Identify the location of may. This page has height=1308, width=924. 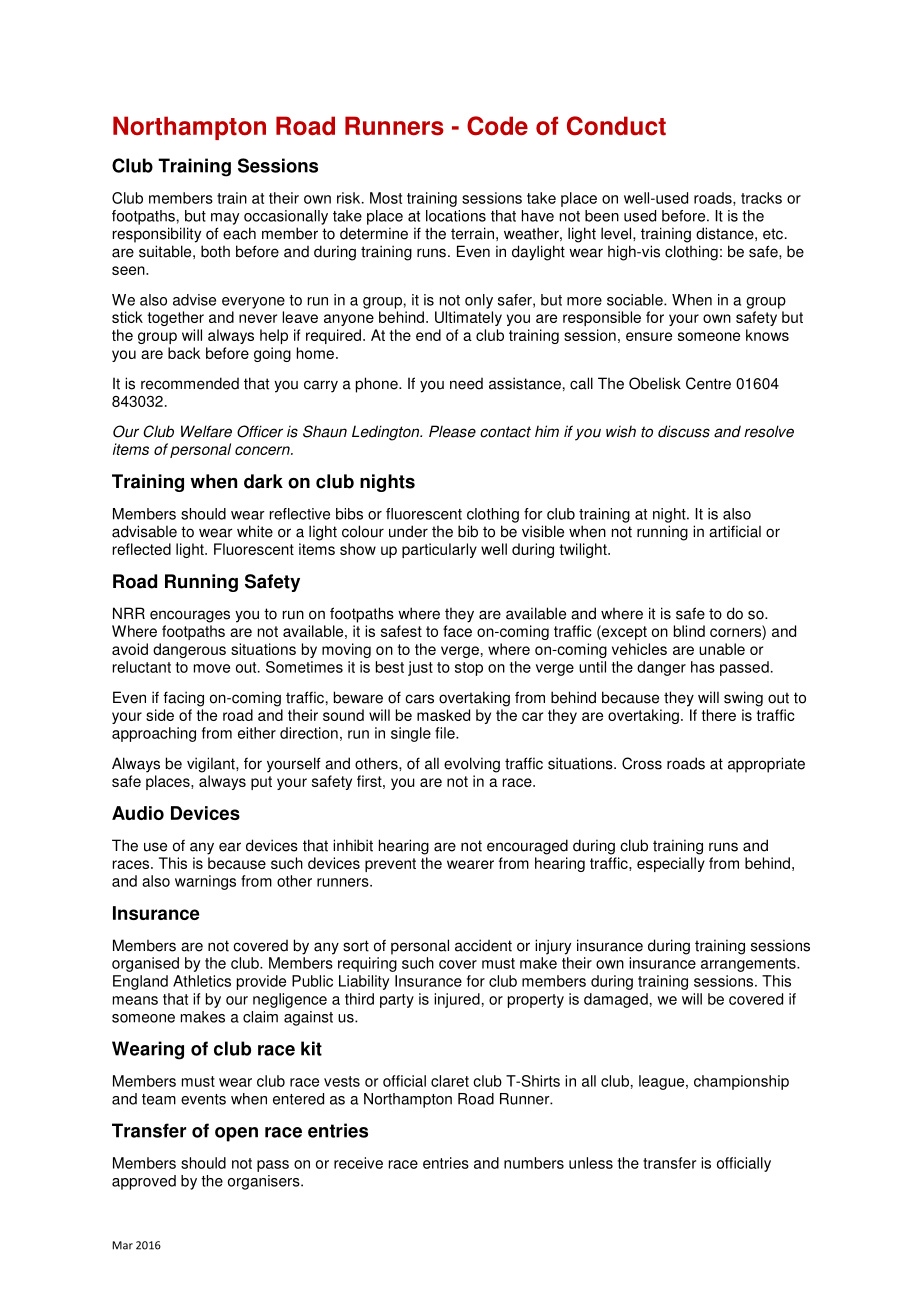
(225, 219).
